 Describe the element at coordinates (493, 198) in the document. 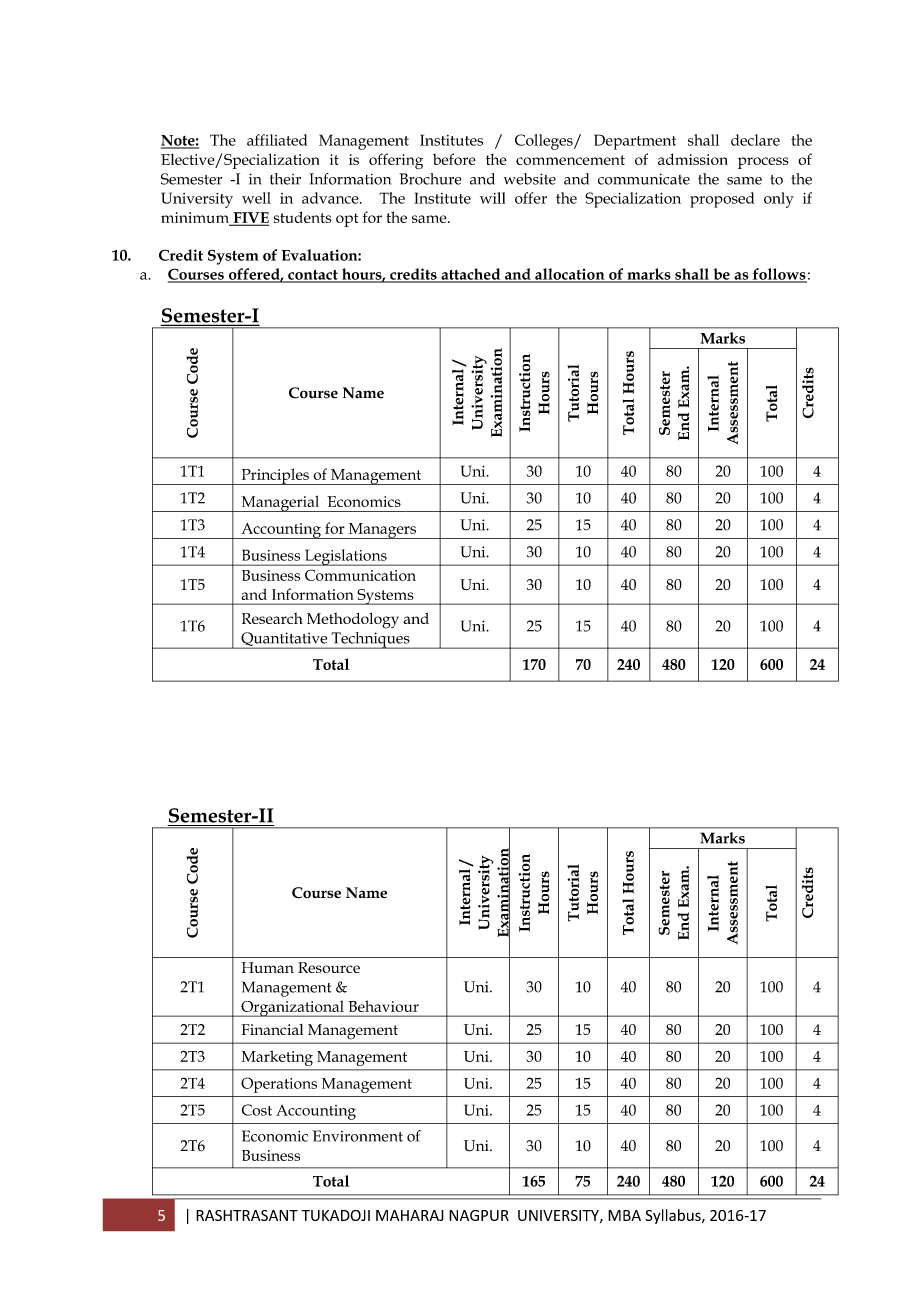

I see `will` at that location.
